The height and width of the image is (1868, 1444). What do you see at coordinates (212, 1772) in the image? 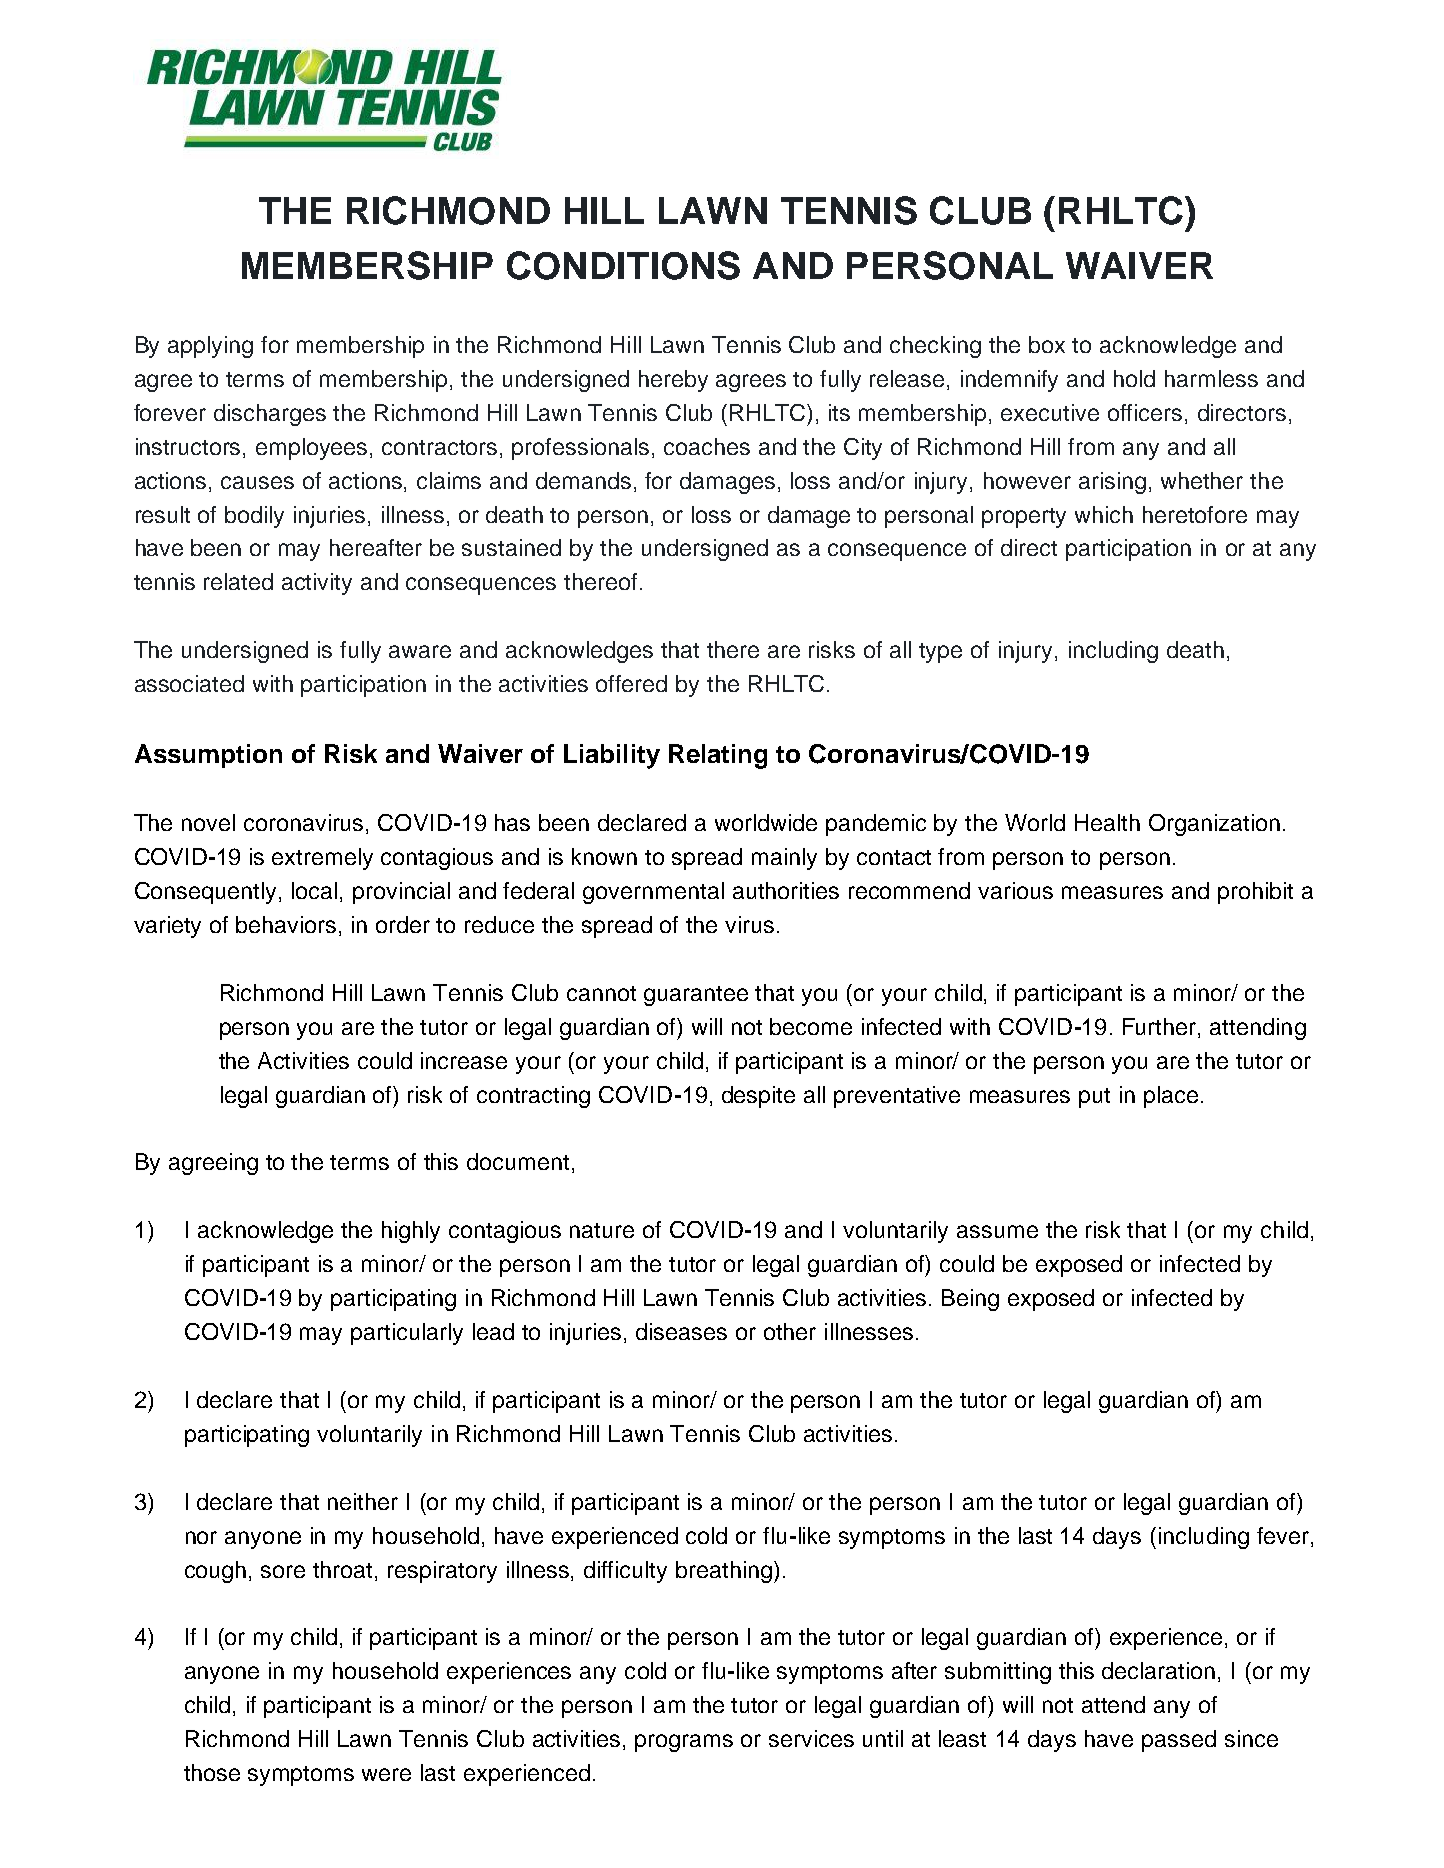
I see `those` at bounding box center [212, 1772].
